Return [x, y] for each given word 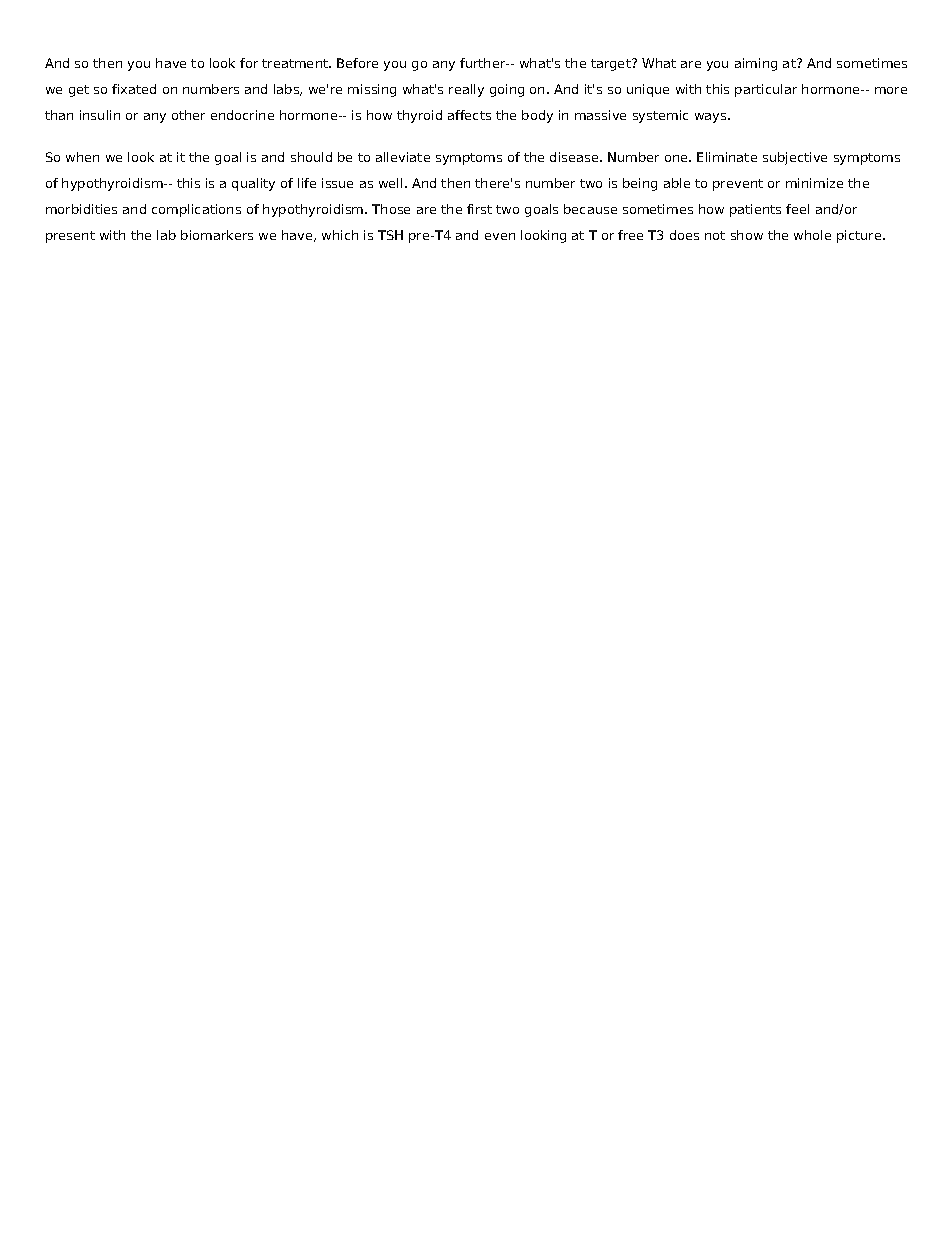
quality [253, 184]
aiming [756, 64]
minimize [814, 183]
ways [712, 118]
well [390, 183]
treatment [296, 63]
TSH [390, 235]
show [747, 235]
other [188, 115]
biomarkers [217, 235]
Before [357, 63]
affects [469, 115]
